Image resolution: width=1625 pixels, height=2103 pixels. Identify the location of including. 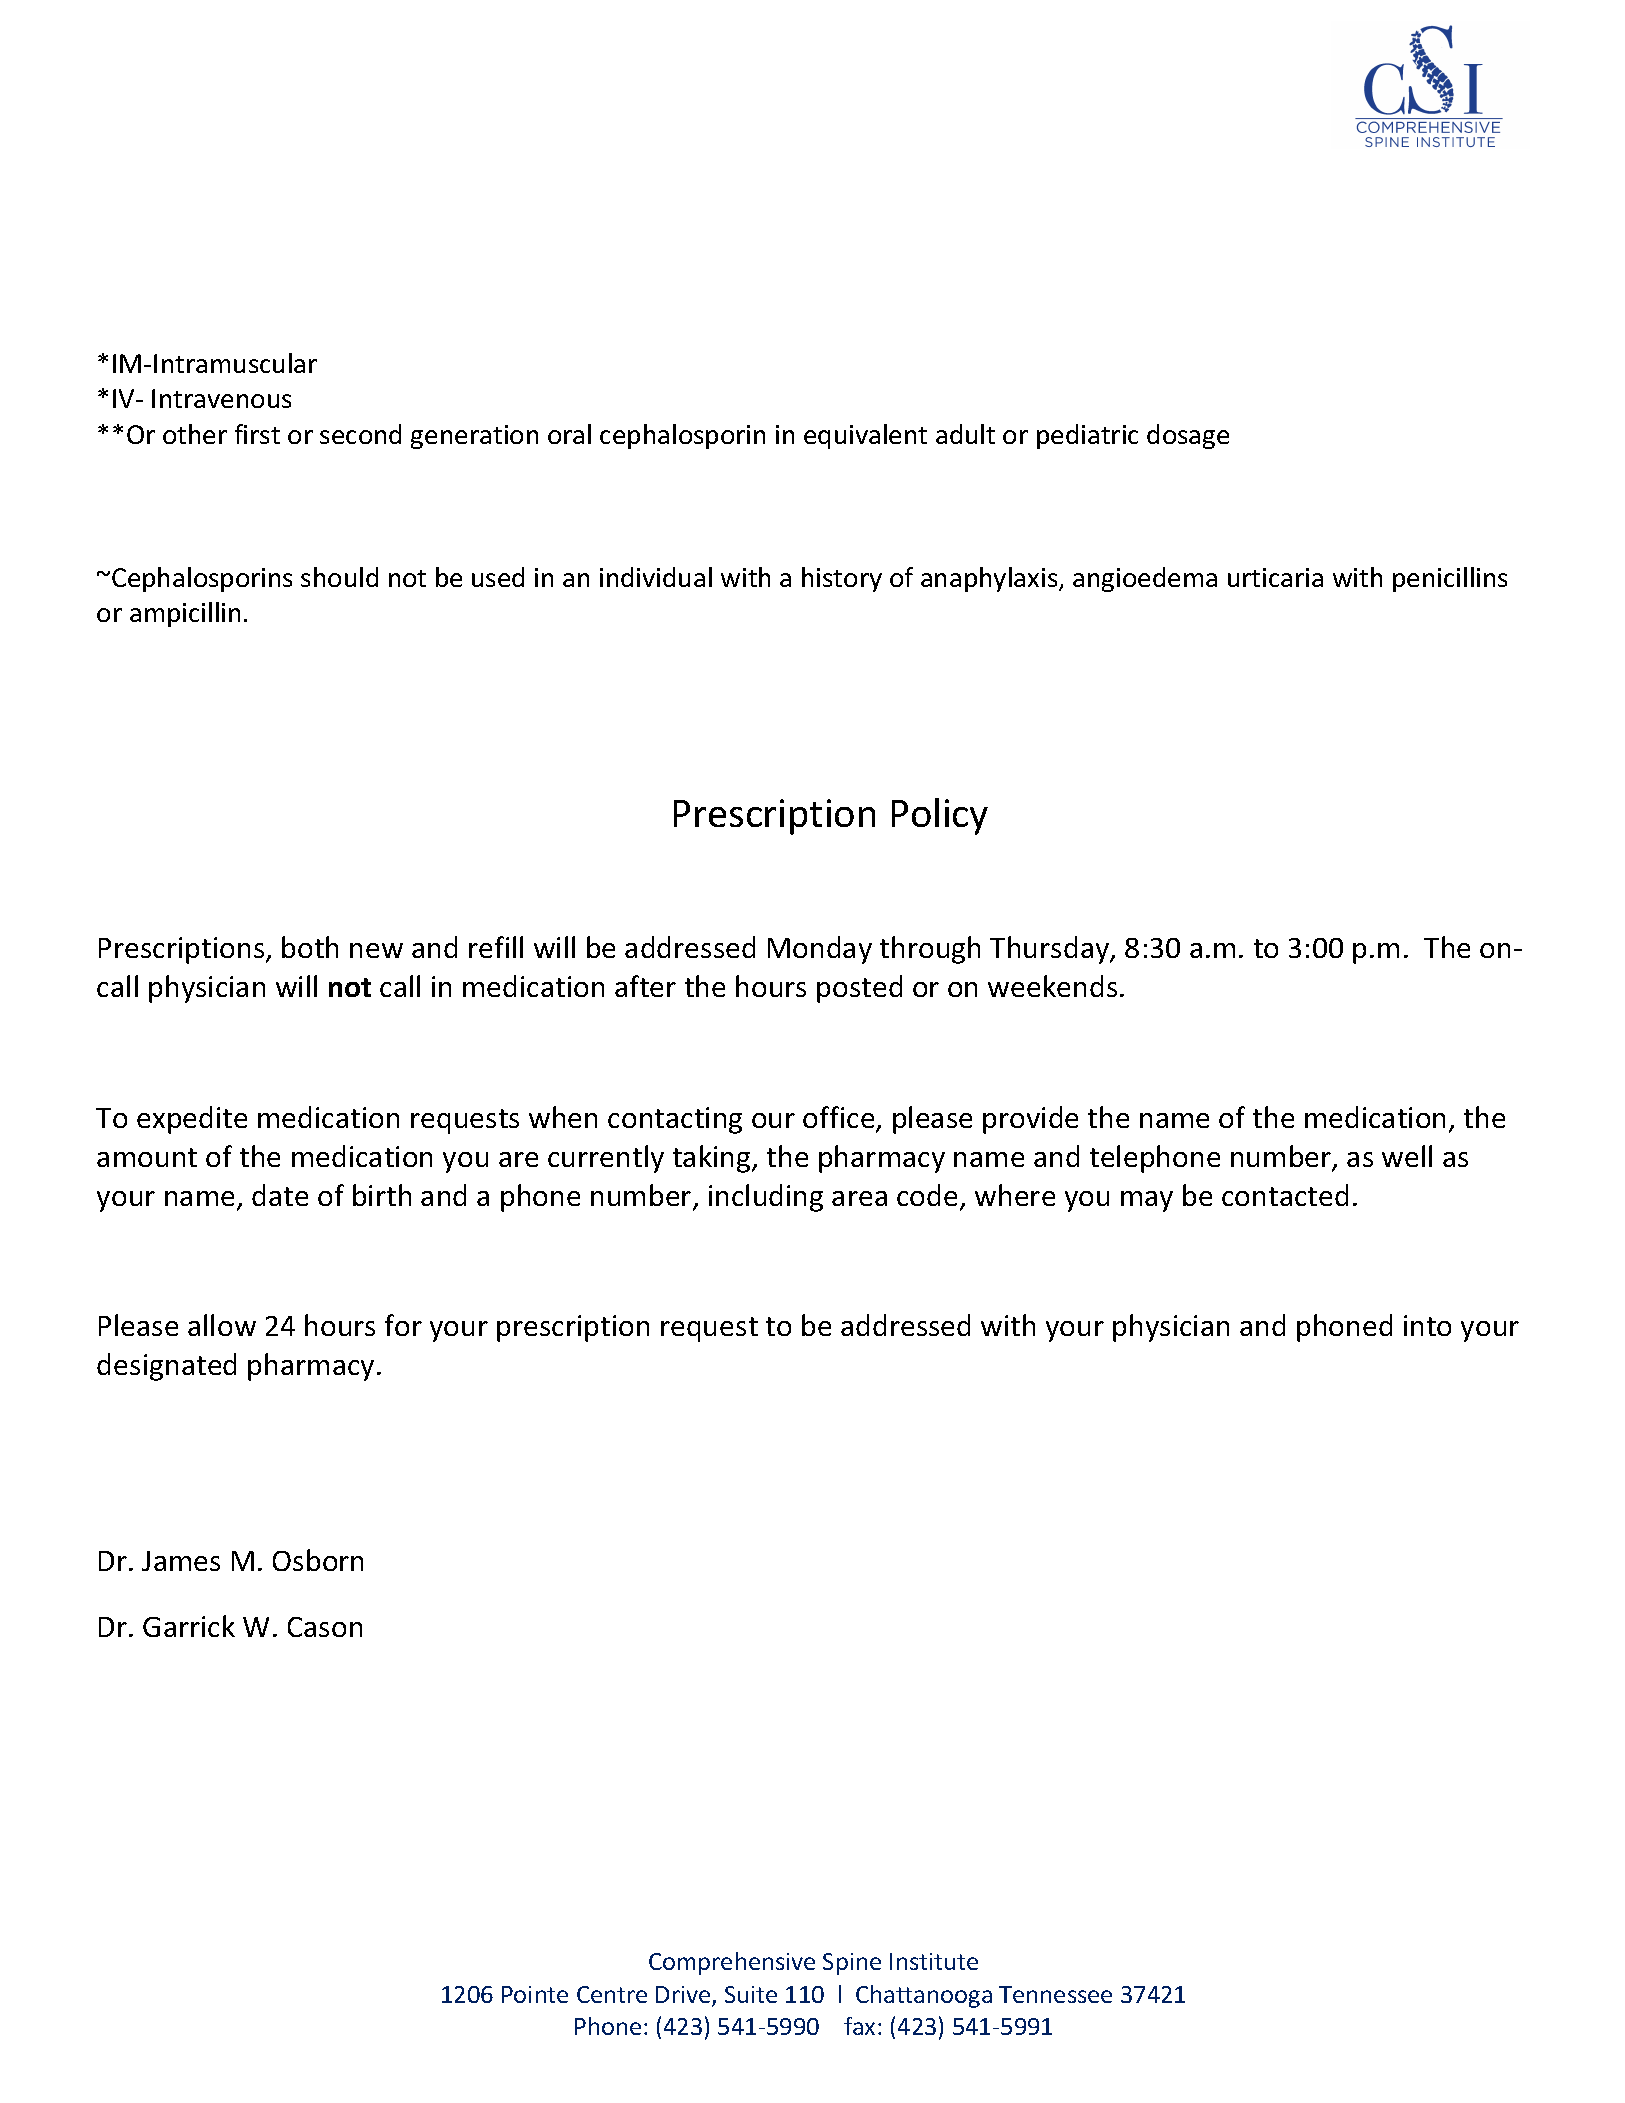
(766, 1198).
